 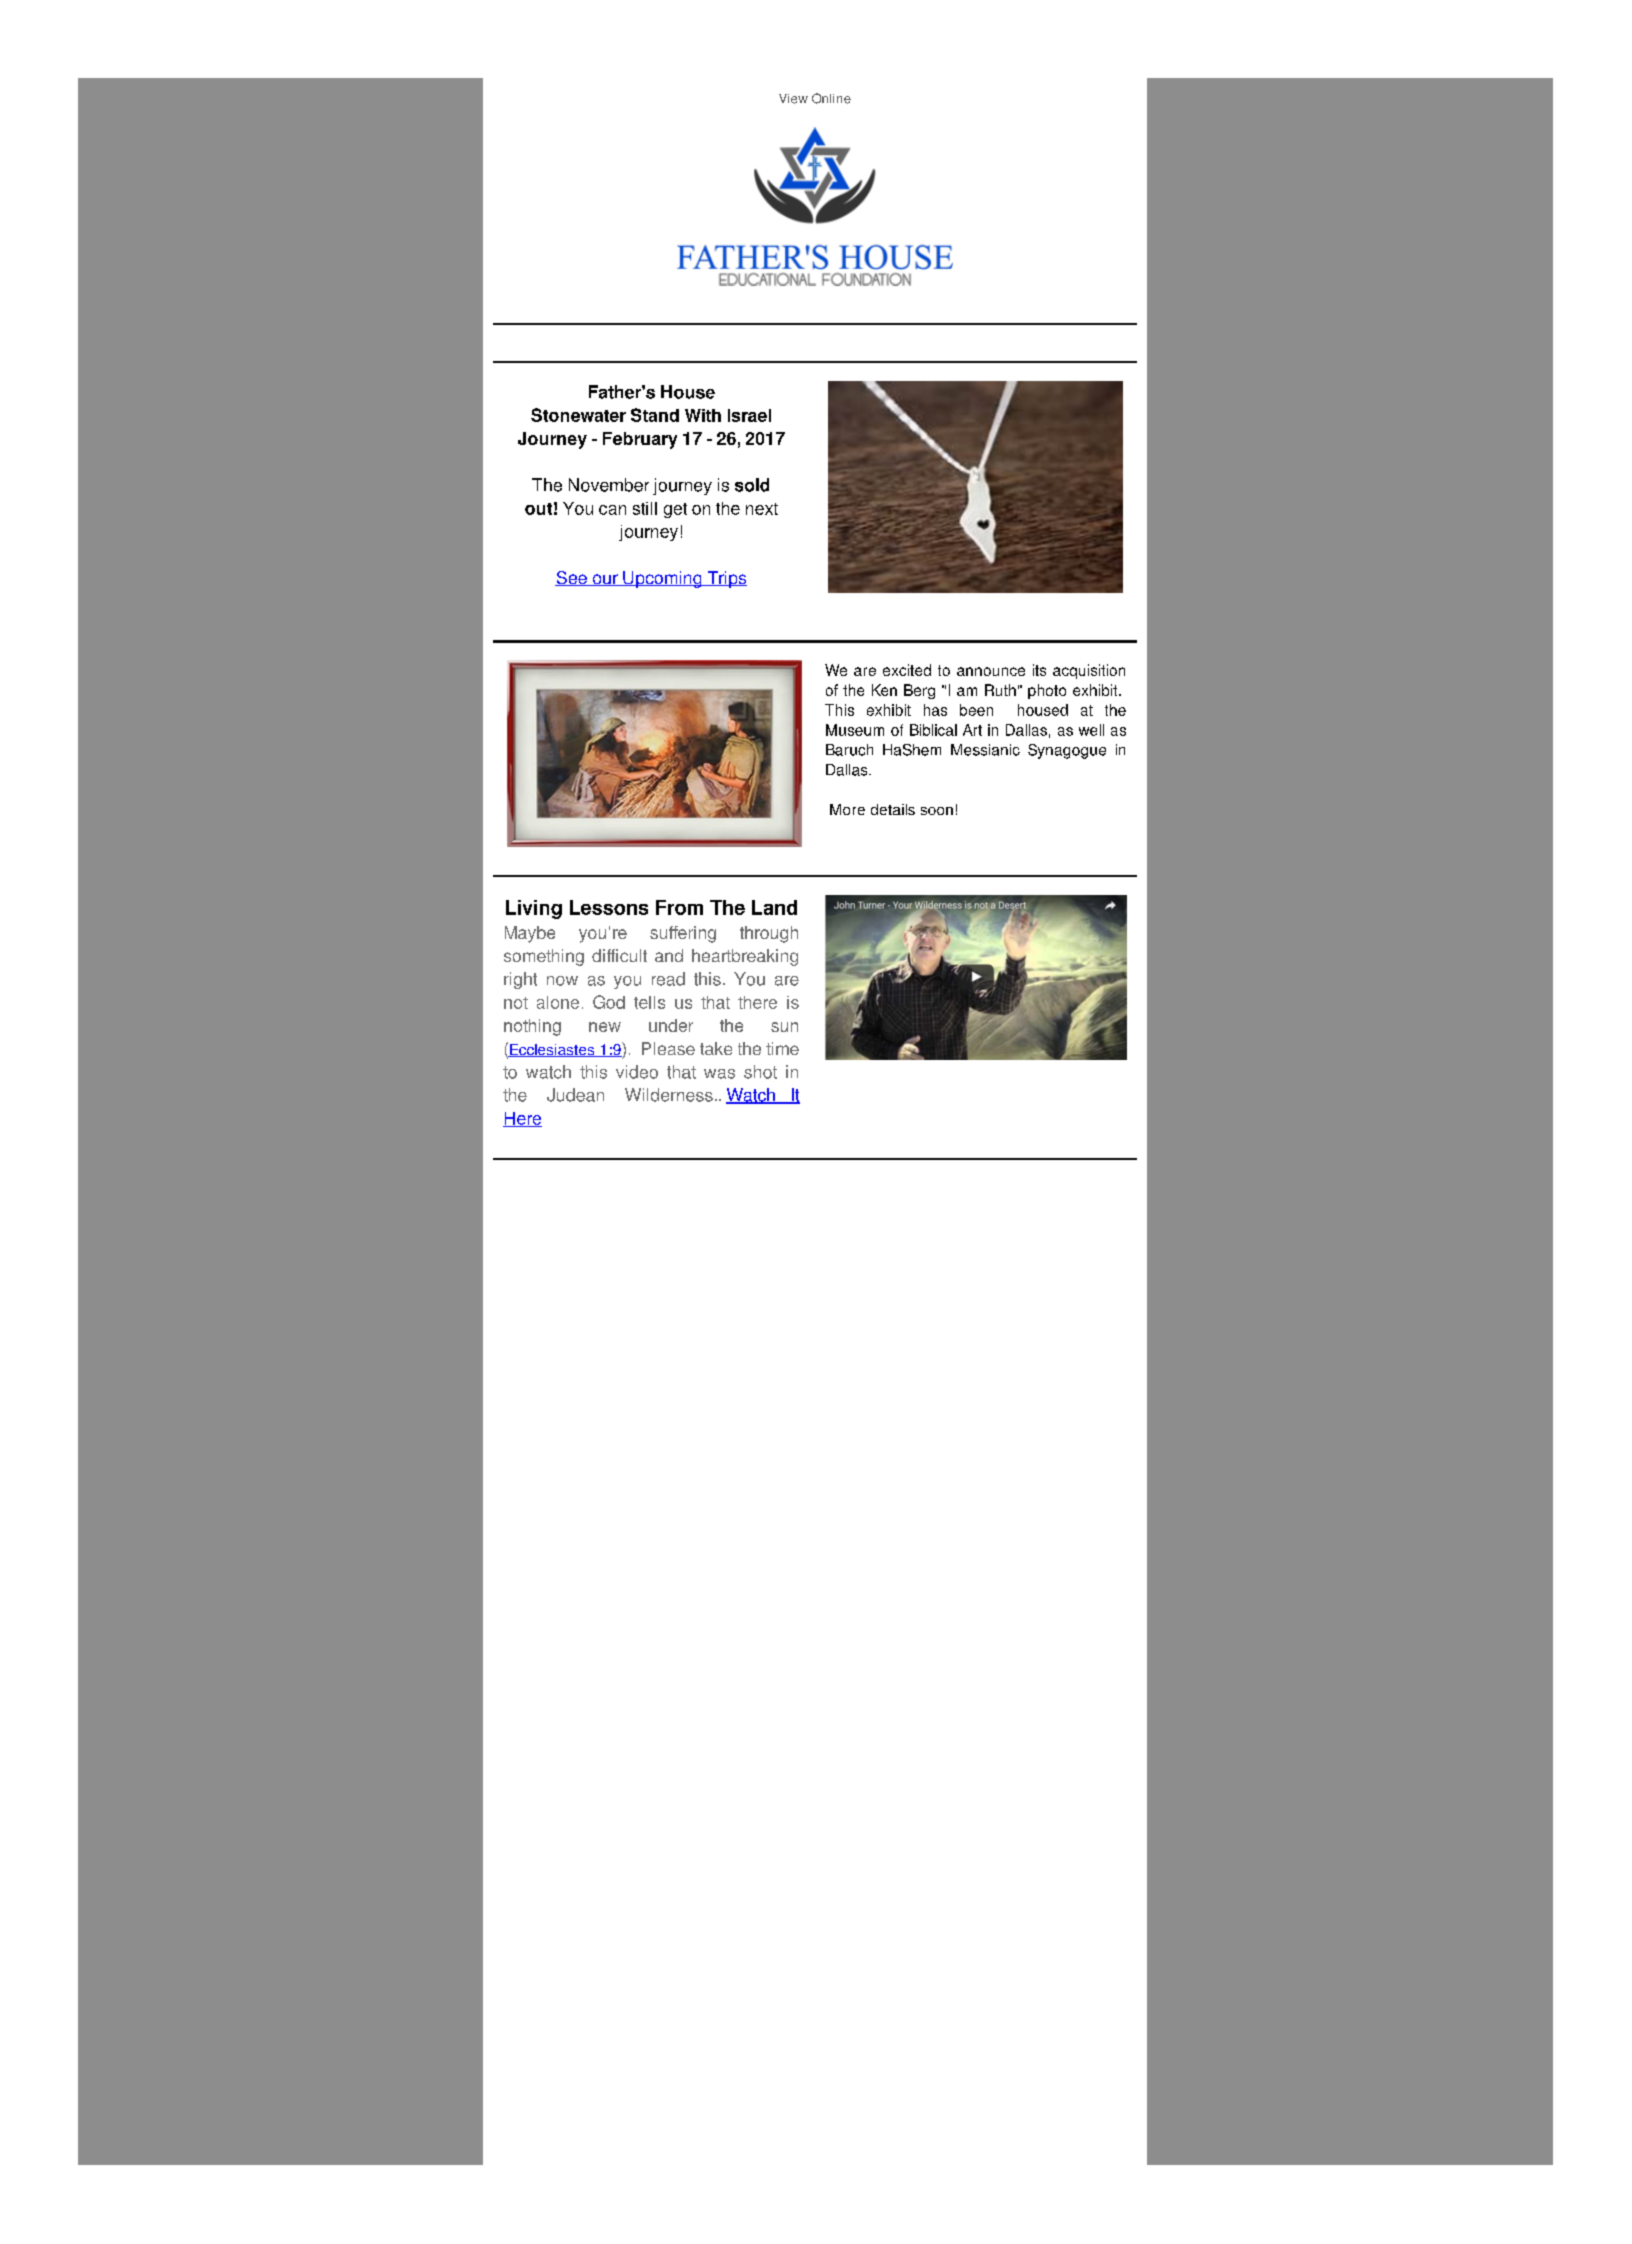 What do you see at coordinates (784, 1027) in the screenshot?
I see `sun` at bounding box center [784, 1027].
